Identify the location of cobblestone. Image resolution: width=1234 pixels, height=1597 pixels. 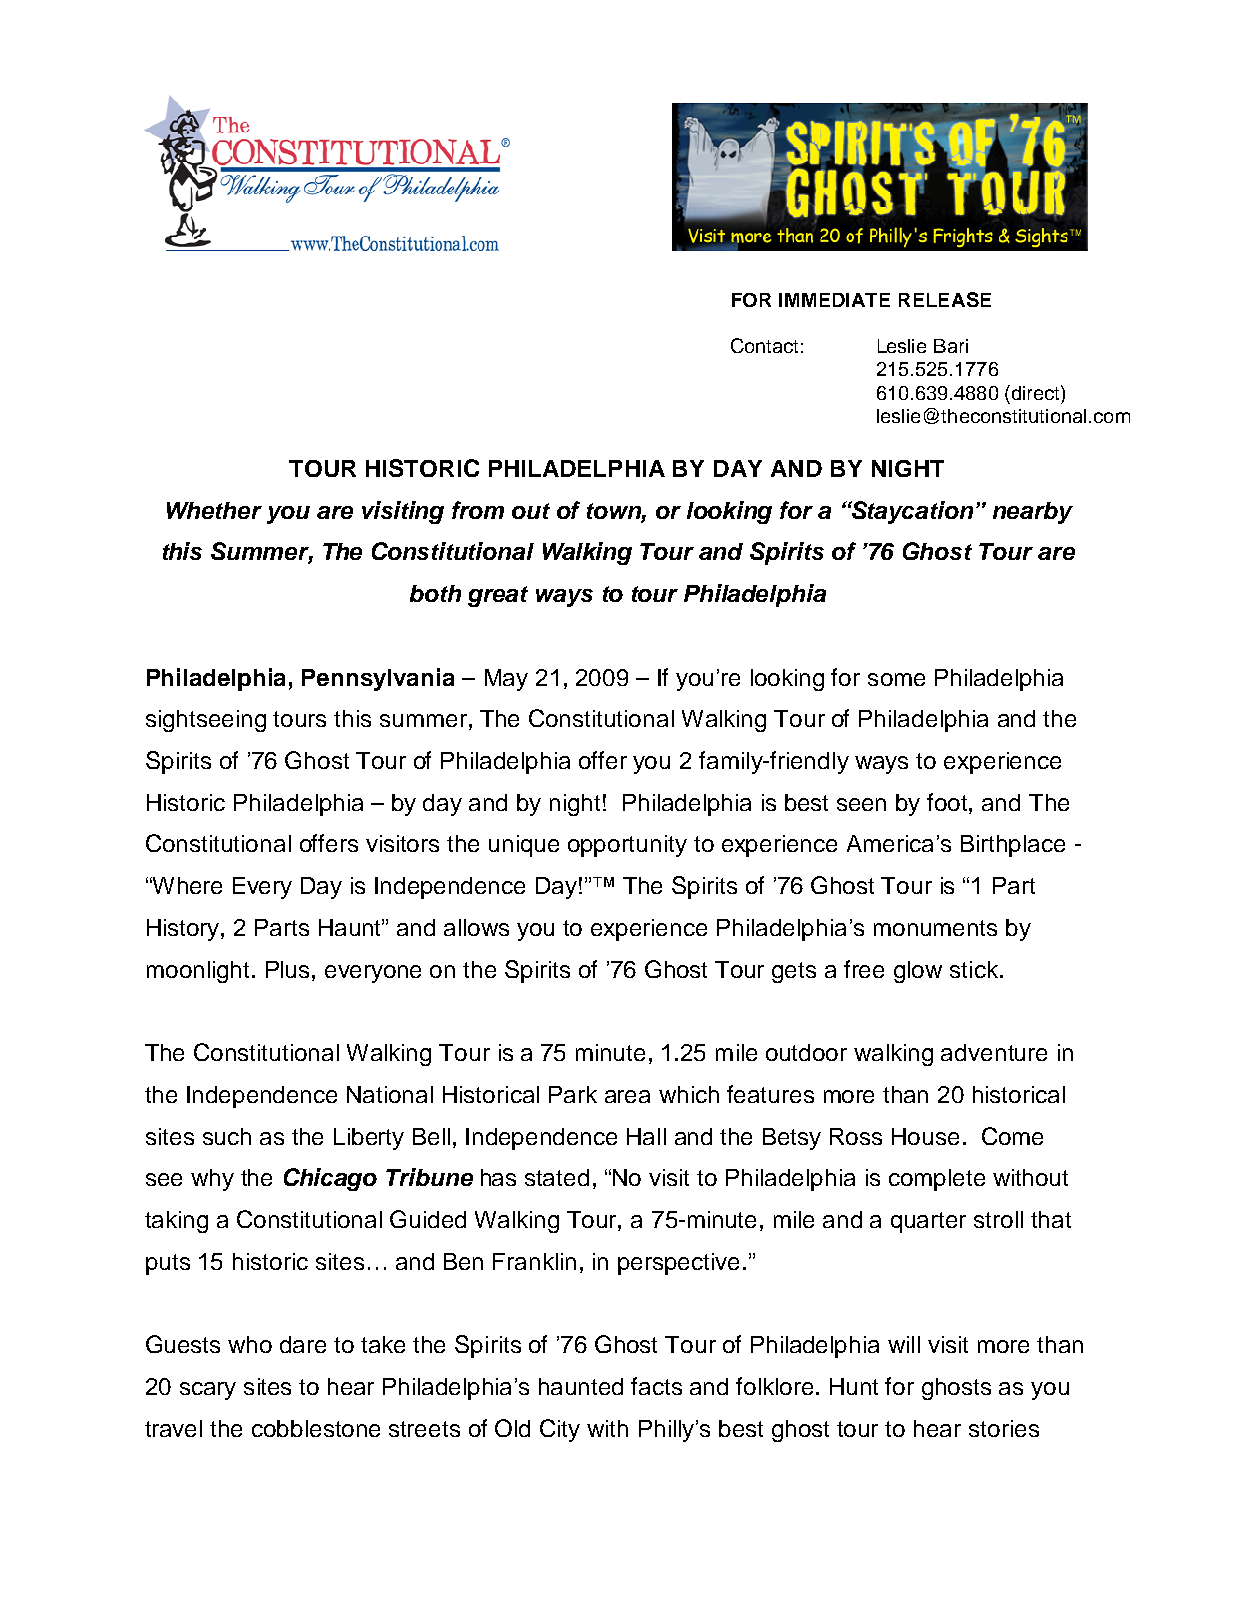
(316, 1428).
